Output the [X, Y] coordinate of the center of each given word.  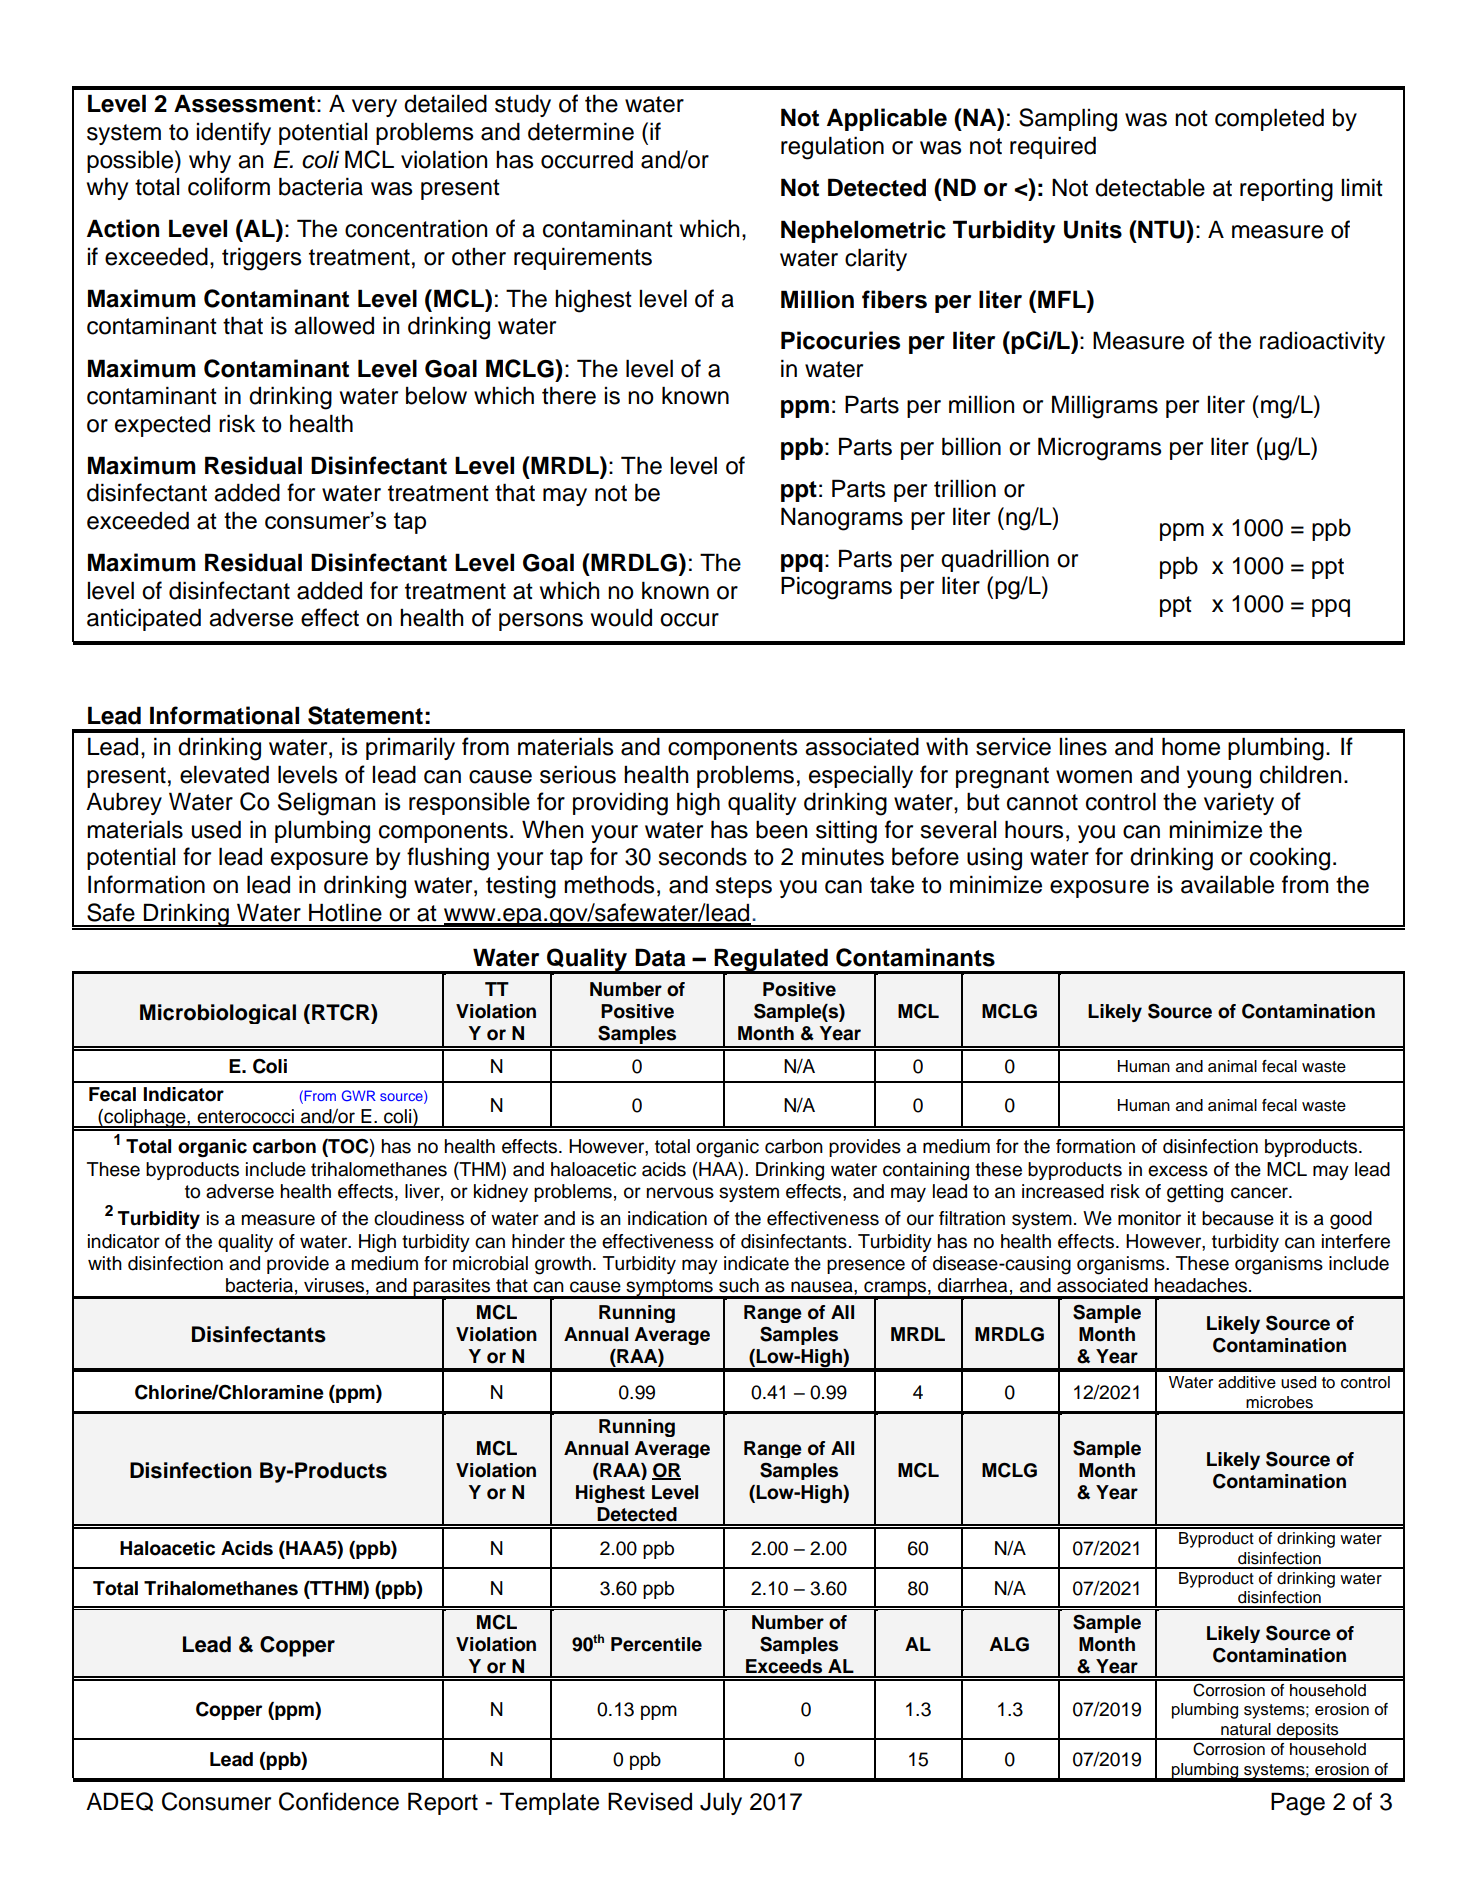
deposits [1308, 1731]
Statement [365, 715]
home [1191, 746]
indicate [756, 1263]
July [721, 1804]
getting [1195, 1193]
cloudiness [419, 1218]
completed [1269, 119]
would [621, 617]
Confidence [339, 1801]
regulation [832, 148]
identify [234, 133]
